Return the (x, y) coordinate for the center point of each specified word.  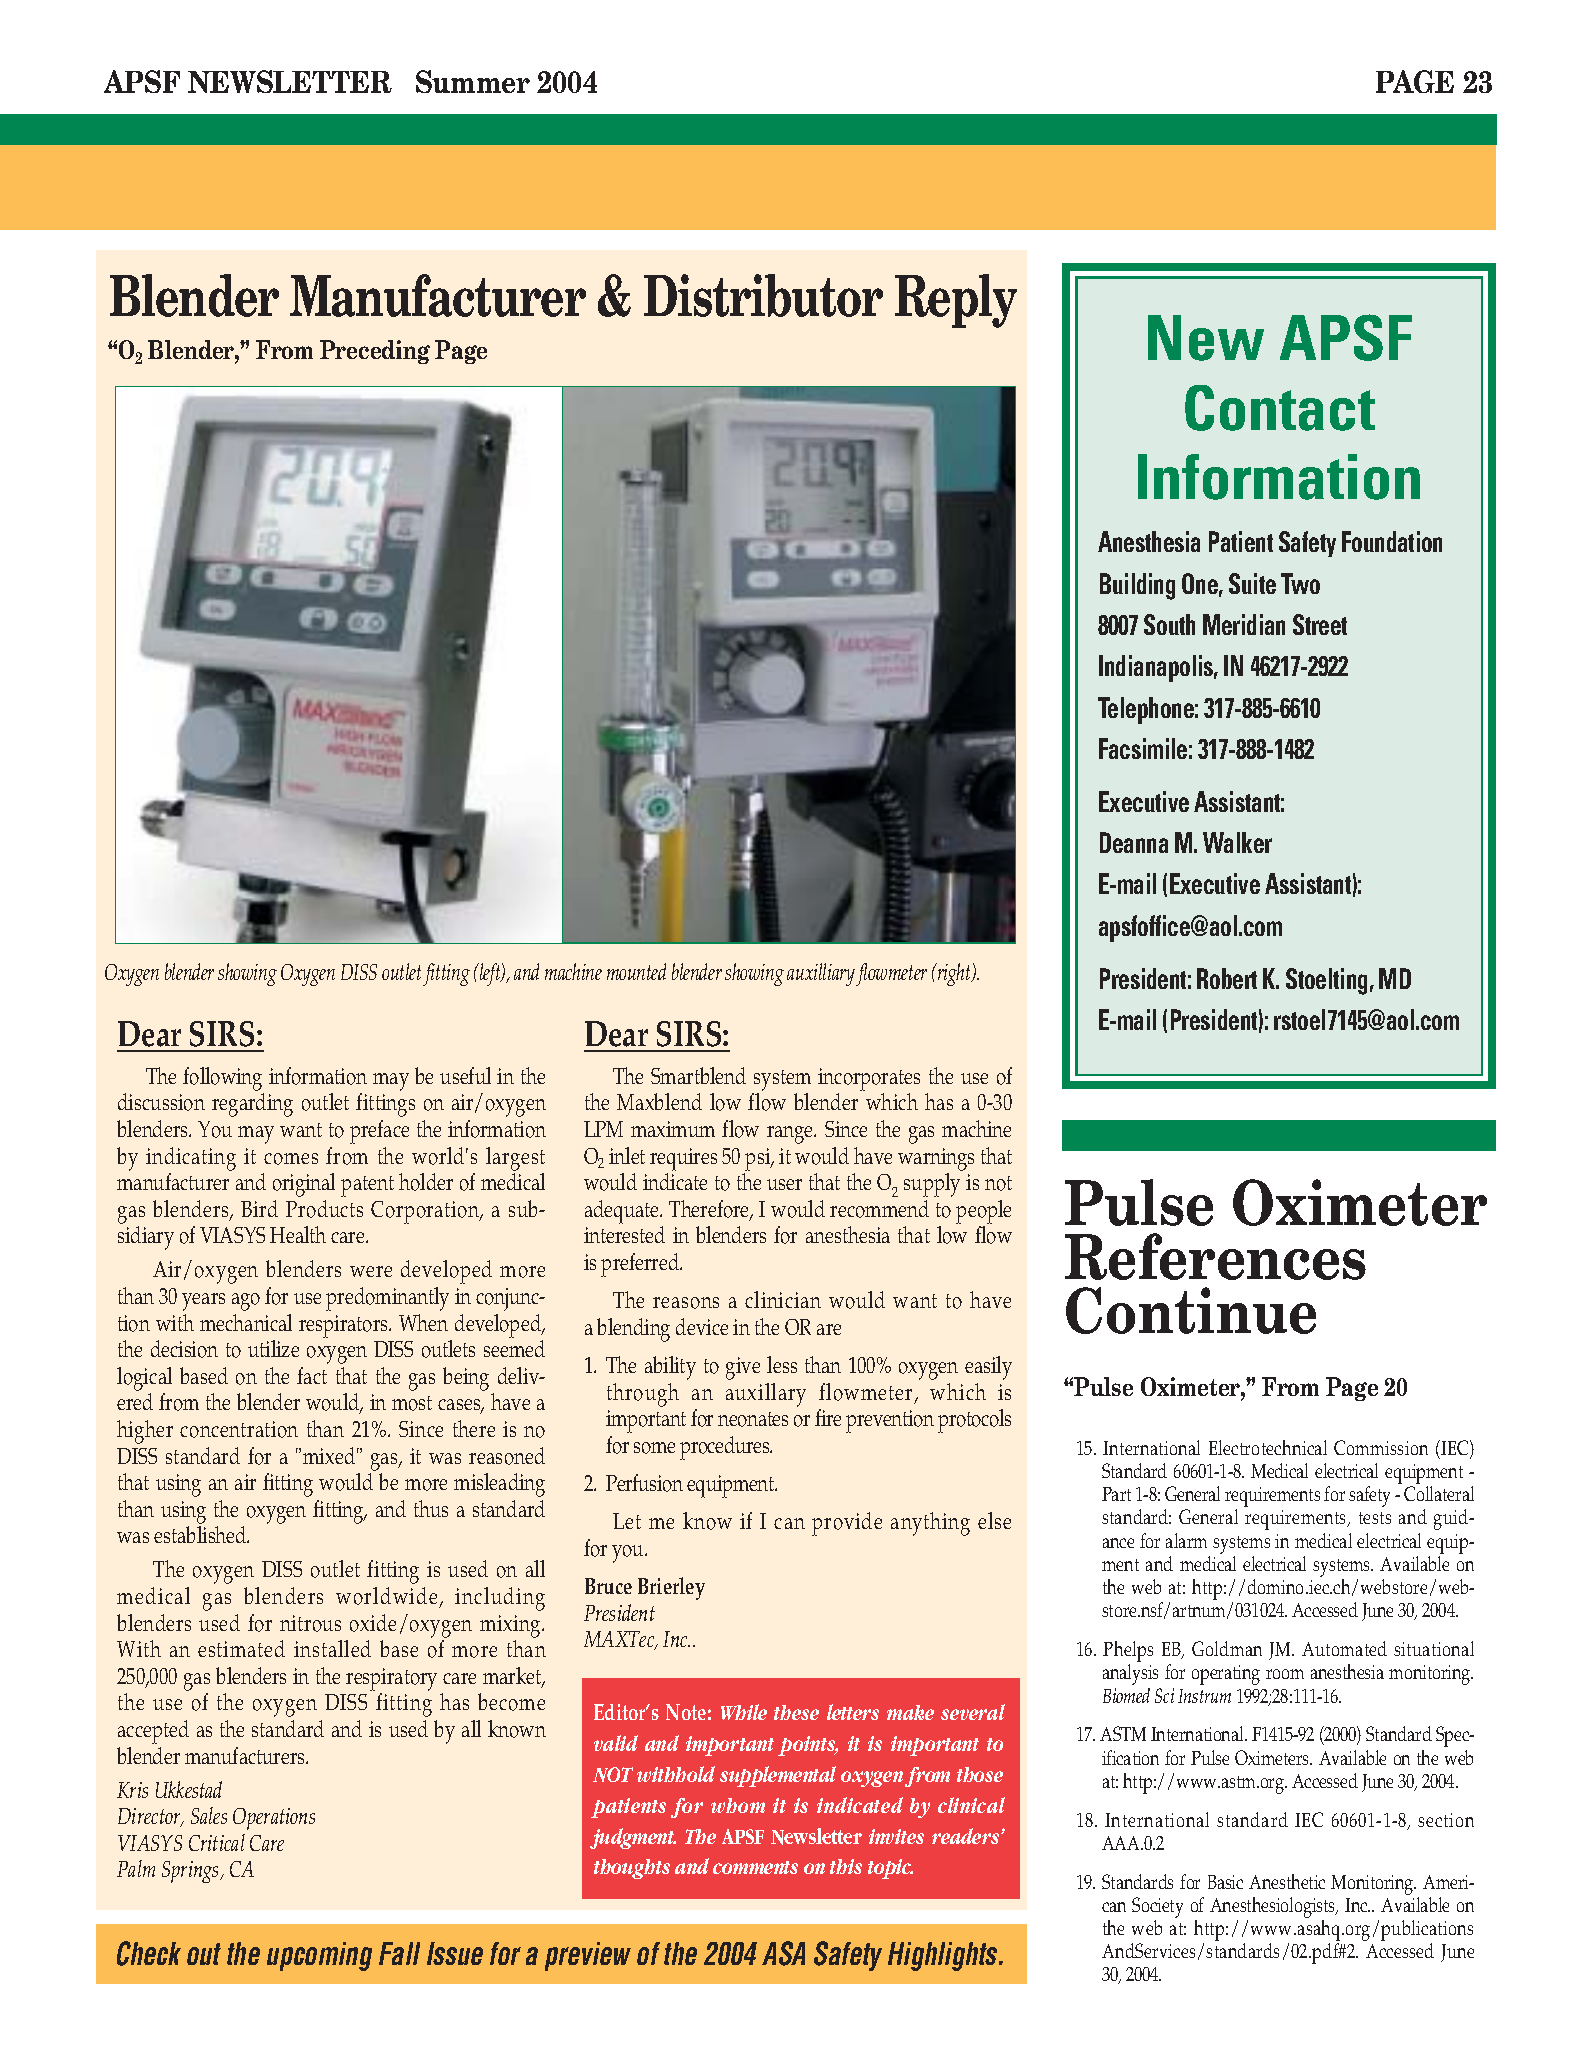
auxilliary (821, 974)
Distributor (763, 295)
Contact (1280, 408)
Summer (473, 81)
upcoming (319, 1956)
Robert (1227, 978)
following (222, 1079)
